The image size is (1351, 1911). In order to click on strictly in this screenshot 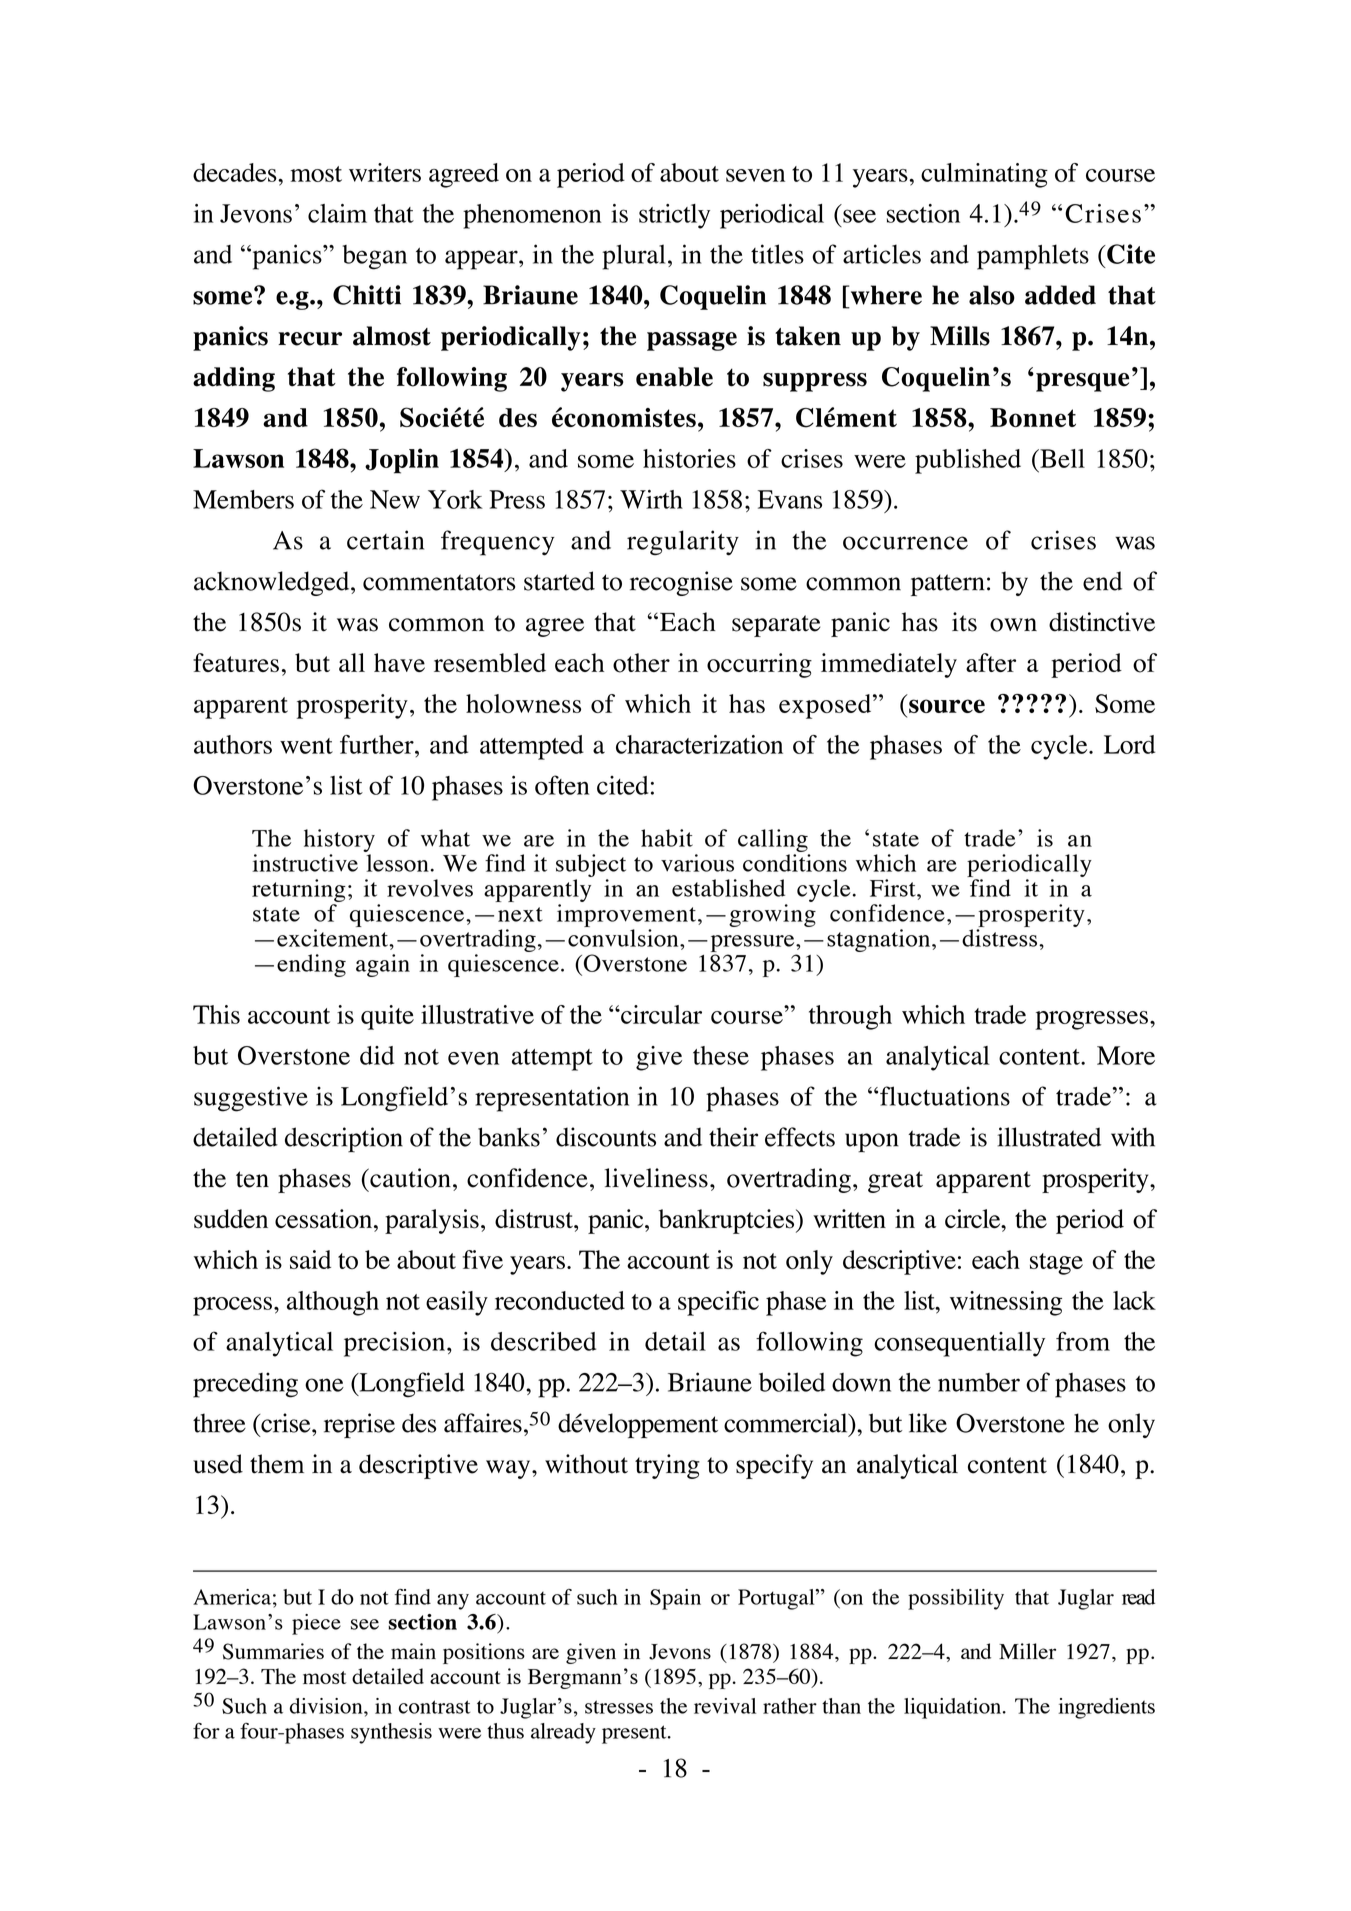, I will do `click(674, 216)`.
